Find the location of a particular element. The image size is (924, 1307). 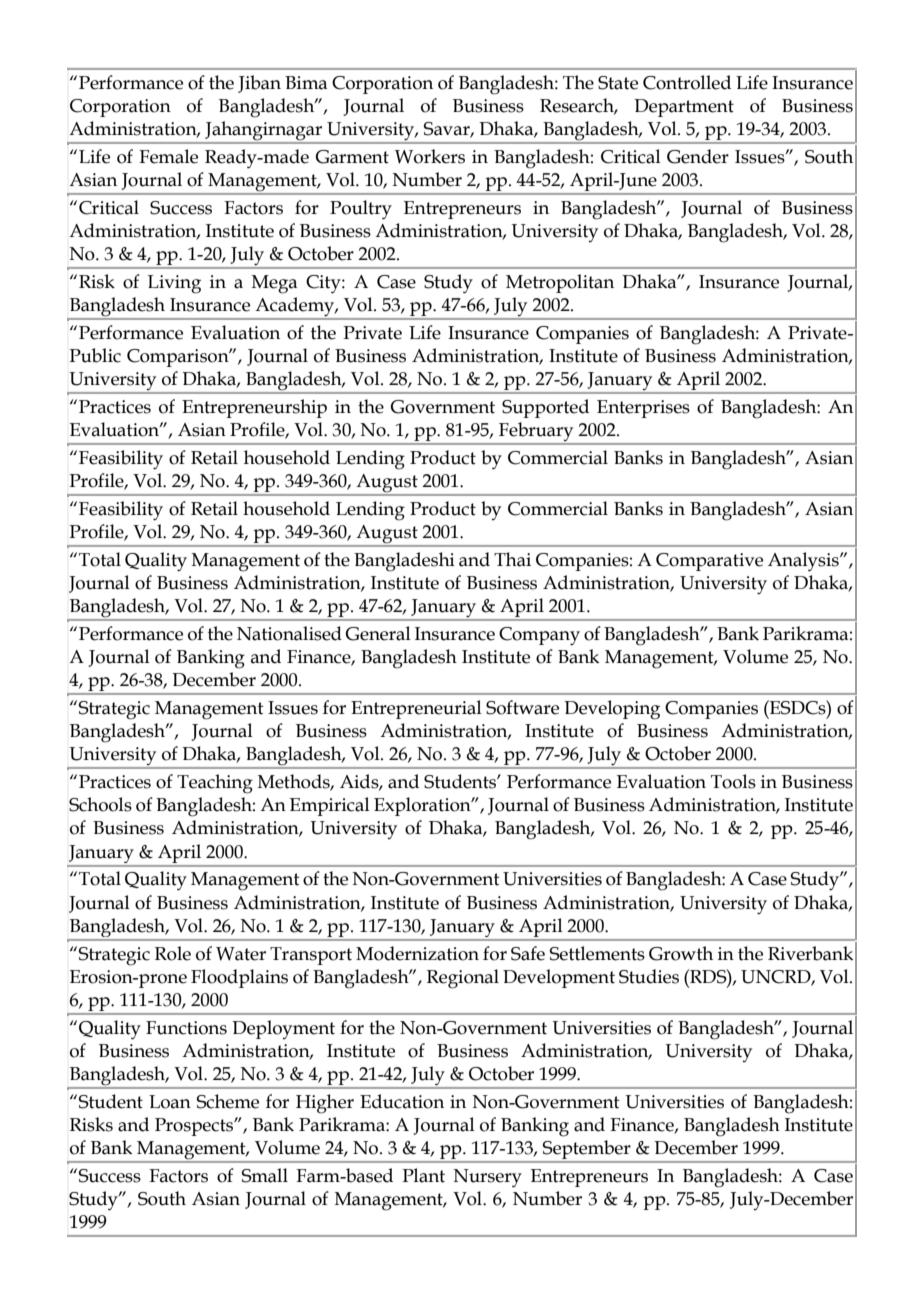

Plant is located at coordinates (423, 1175).
